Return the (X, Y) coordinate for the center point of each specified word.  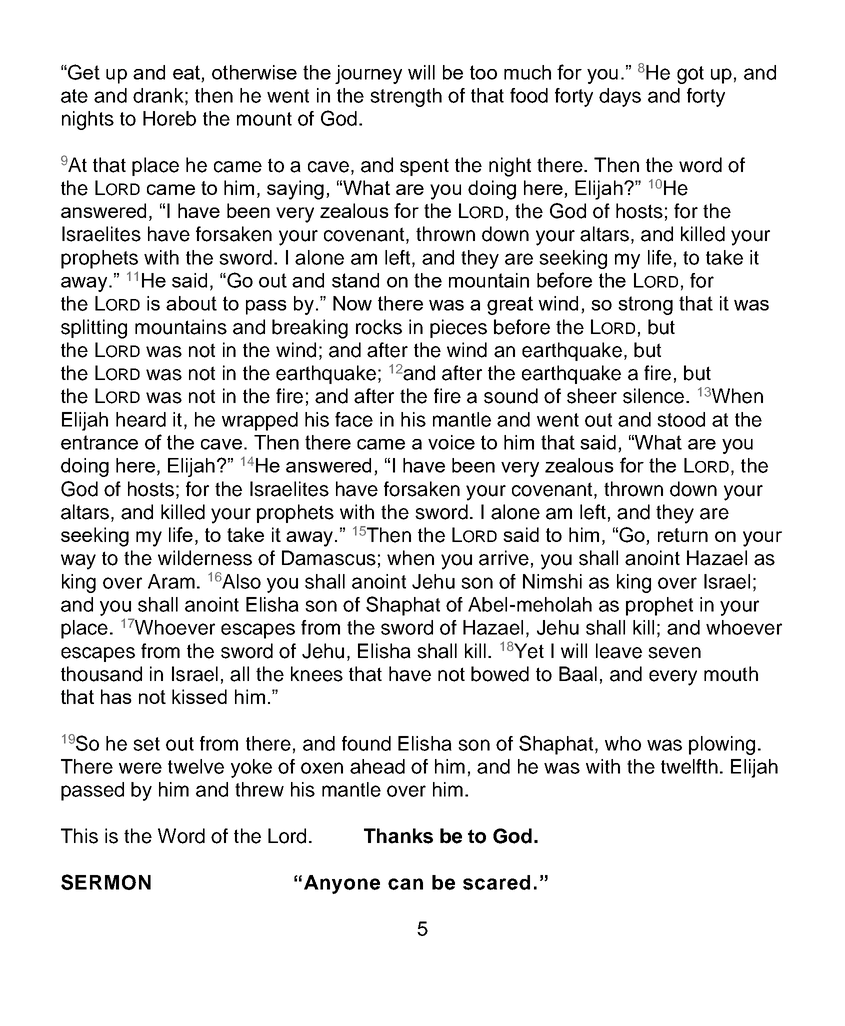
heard (141, 419)
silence (653, 396)
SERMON (106, 882)
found (366, 743)
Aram (171, 581)
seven (674, 653)
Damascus (329, 558)
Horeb (169, 118)
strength (406, 97)
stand (355, 280)
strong (645, 305)
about (191, 303)
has (116, 696)
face (354, 419)
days (620, 97)
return (683, 535)
